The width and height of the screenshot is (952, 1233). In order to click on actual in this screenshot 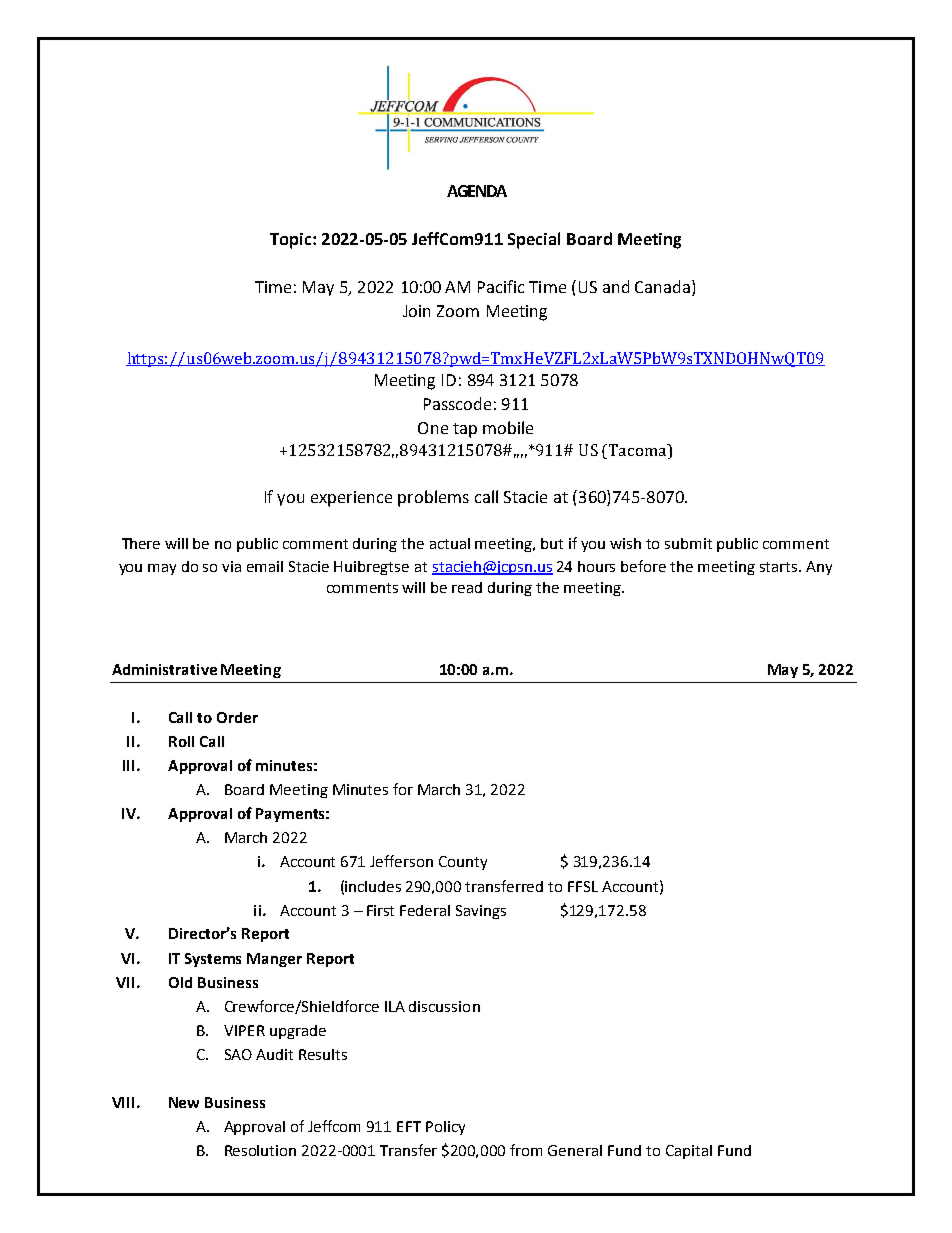, I will do `click(450, 543)`.
